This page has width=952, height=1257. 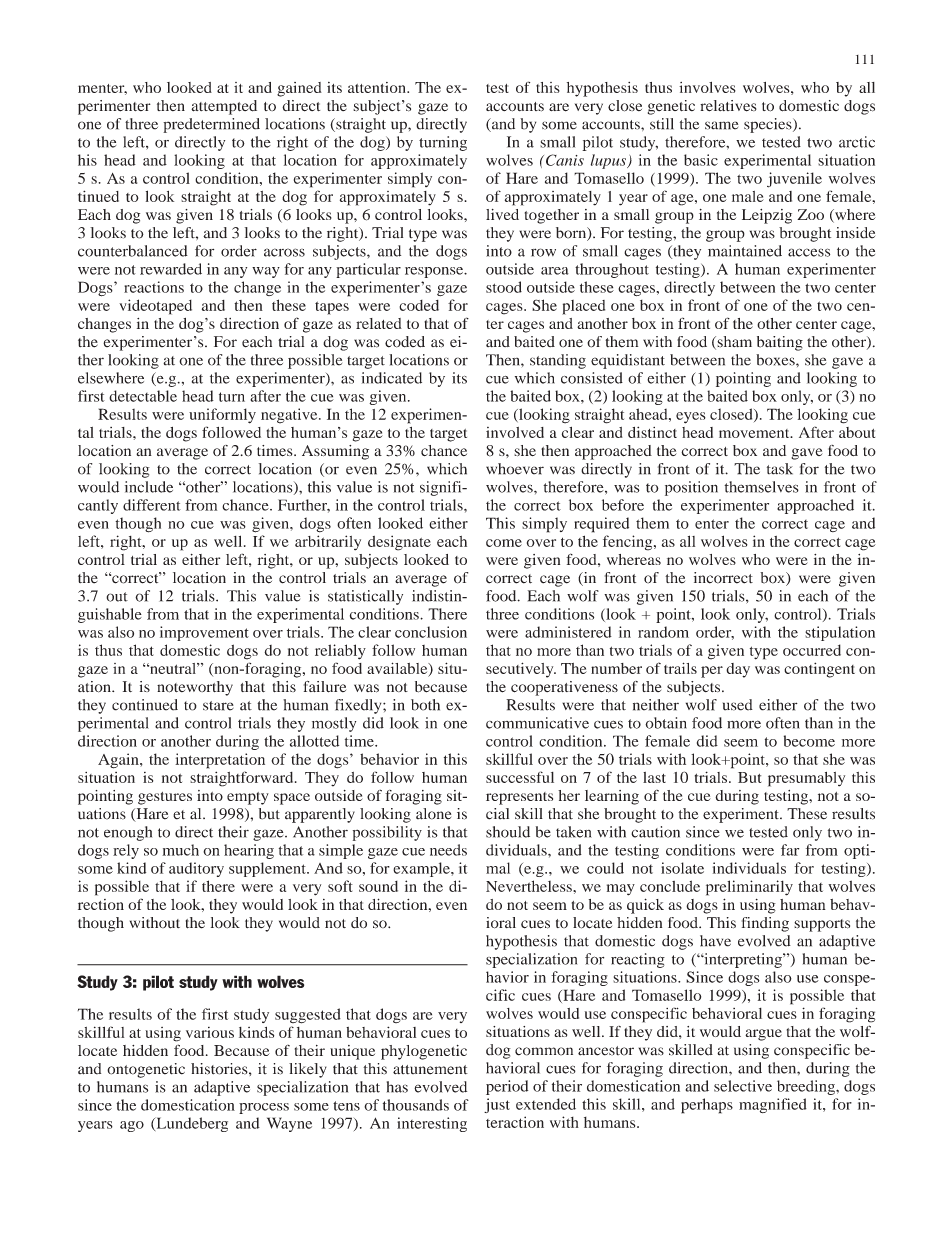 What do you see at coordinates (812, 650) in the page?
I see `occurred` at bounding box center [812, 650].
